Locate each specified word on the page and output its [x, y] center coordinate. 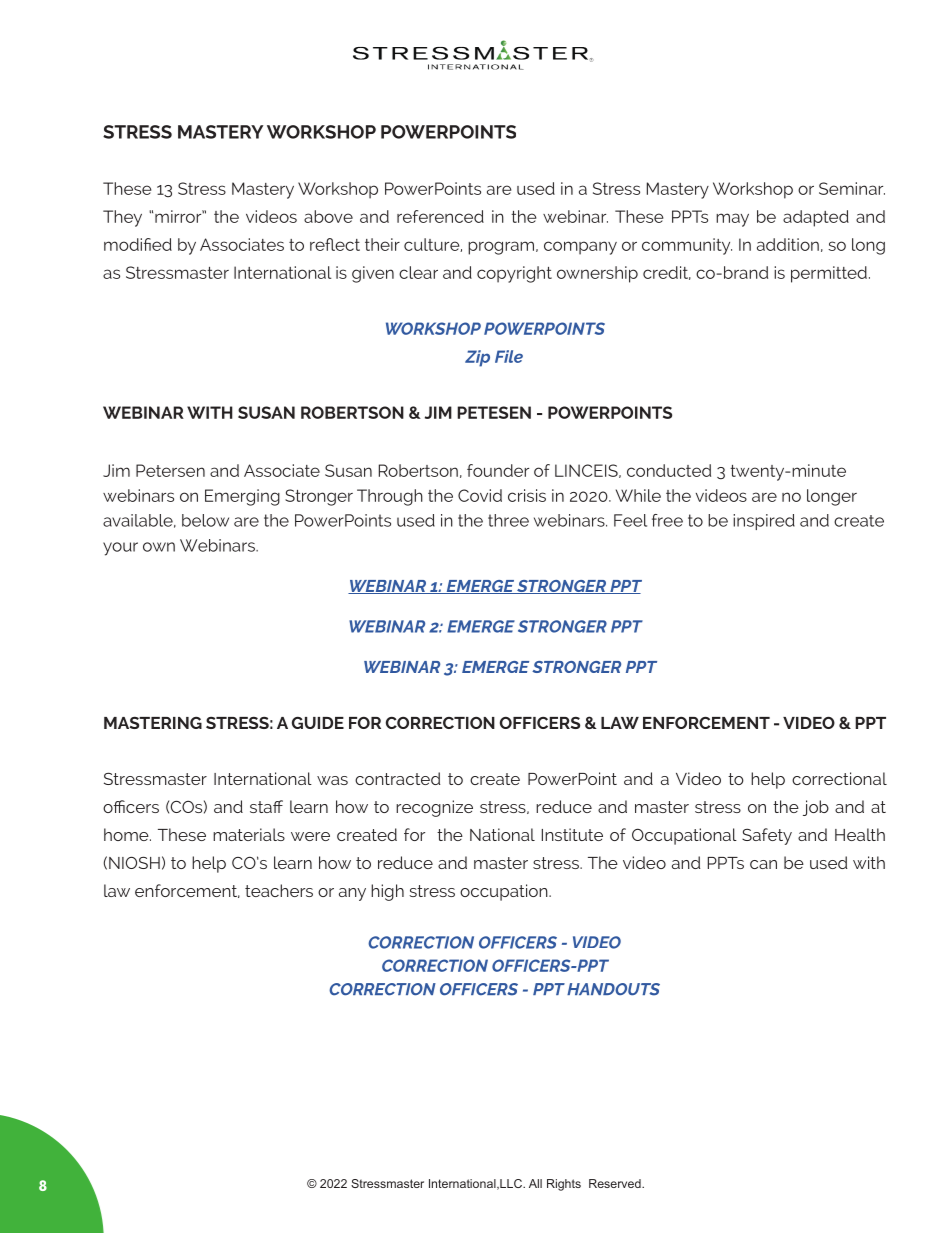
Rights [564, 1185]
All [535, 1183]
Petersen [170, 470]
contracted [397, 778]
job [816, 808]
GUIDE [318, 723]
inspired [764, 522]
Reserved [616, 1183]
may [732, 220]
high [387, 892]
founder [498, 470]
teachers [279, 890]
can [763, 864]
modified [138, 244]
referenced [440, 216]
